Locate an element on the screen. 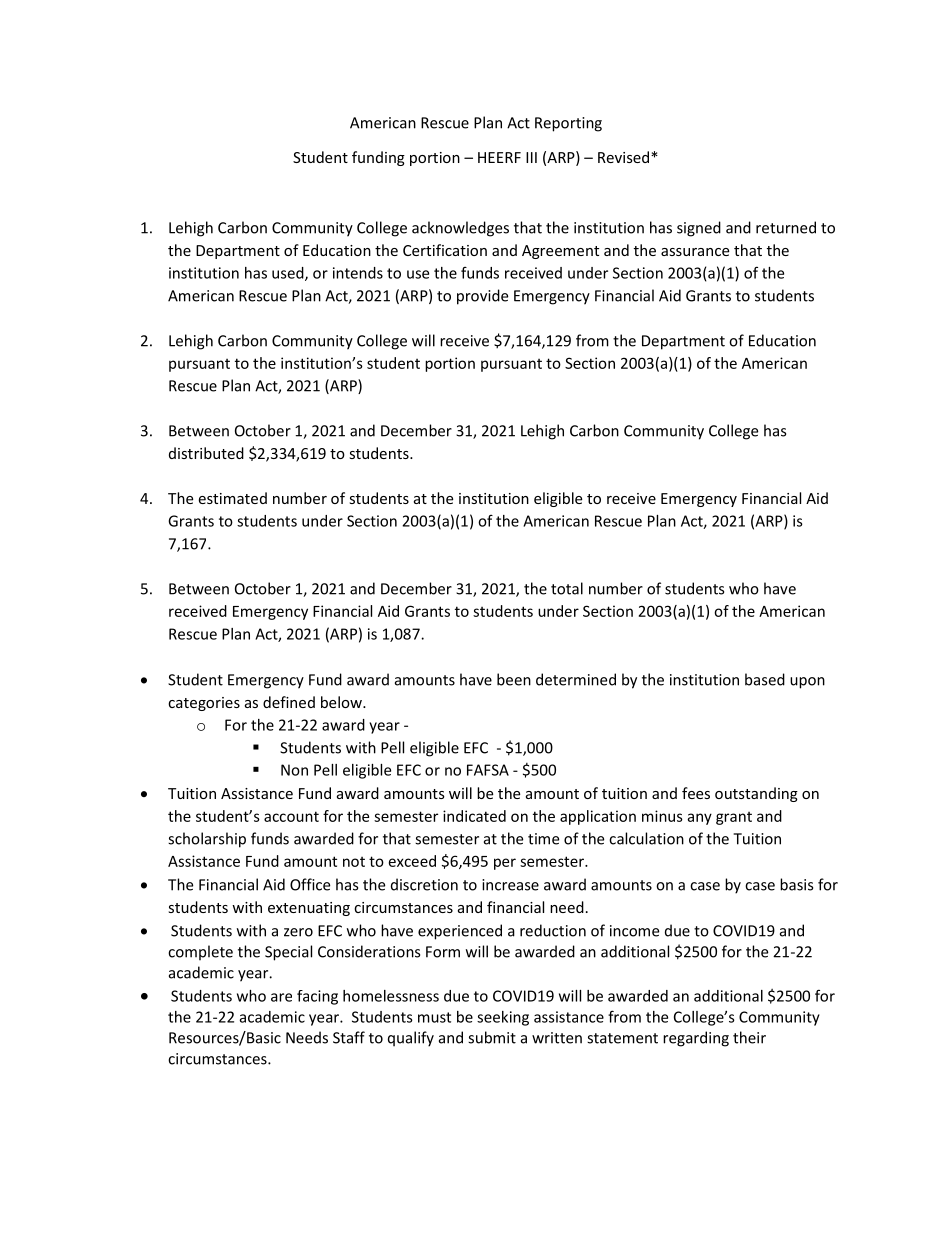 The width and height of the screenshot is (952, 1233). based is located at coordinates (765, 679).
